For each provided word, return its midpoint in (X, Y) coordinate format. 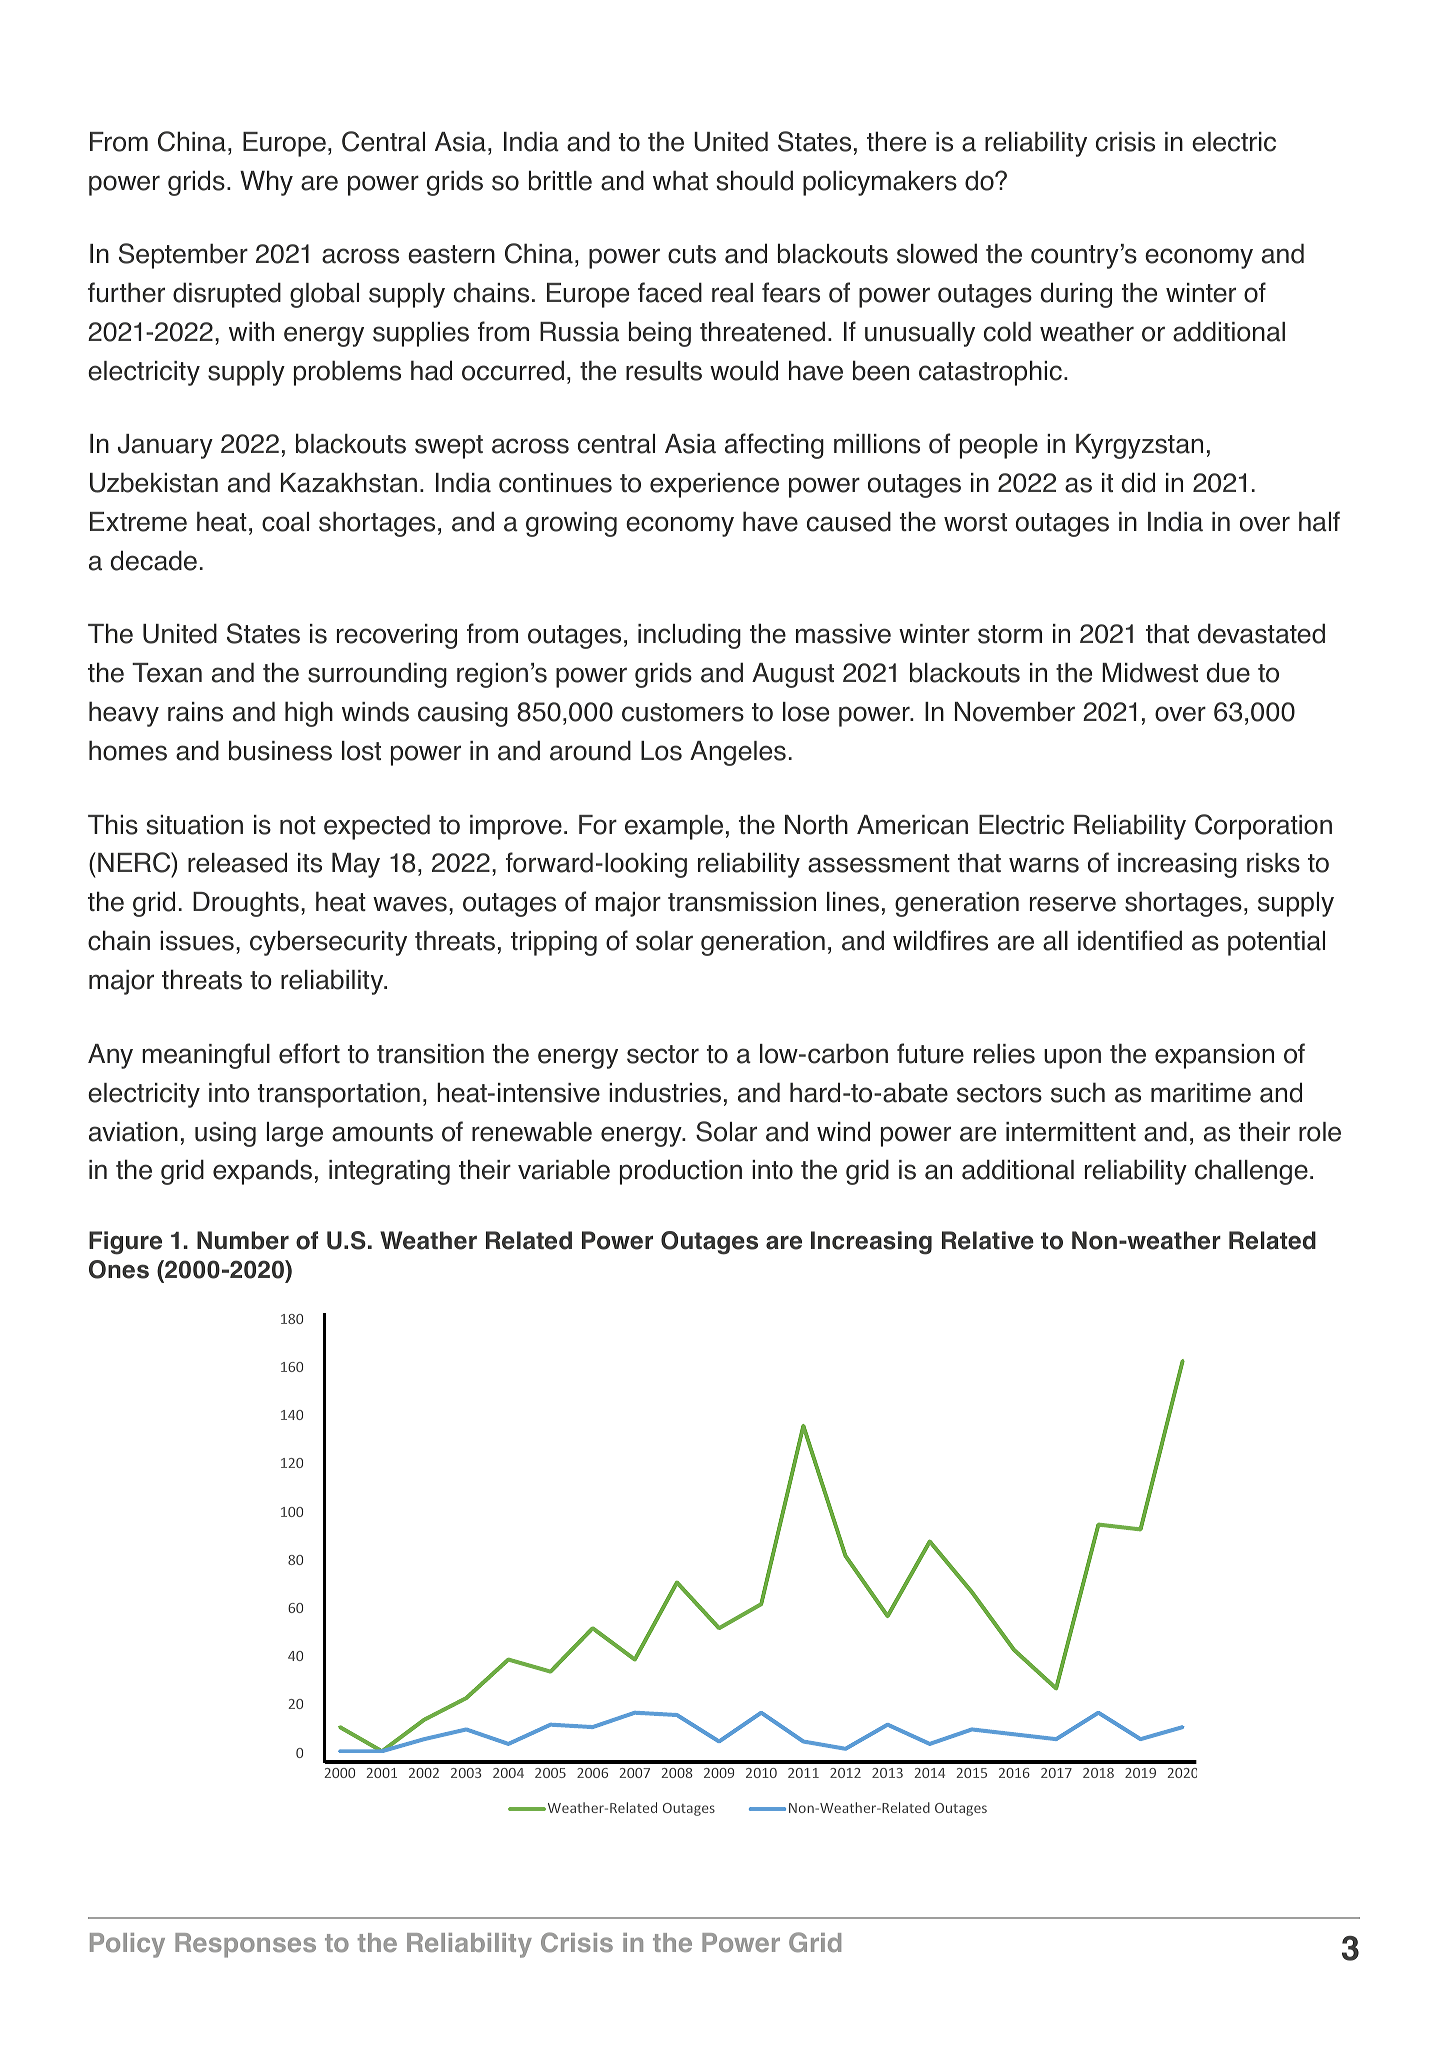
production (681, 1172)
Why (266, 183)
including (689, 636)
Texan (167, 673)
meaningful (206, 1056)
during (1076, 295)
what (680, 180)
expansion (1214, 1056)
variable (564, 1169)
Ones (119, 1269)
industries (665, 1092)
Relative (988, 1240)
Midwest (1150, 672)
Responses (245, 1945)
